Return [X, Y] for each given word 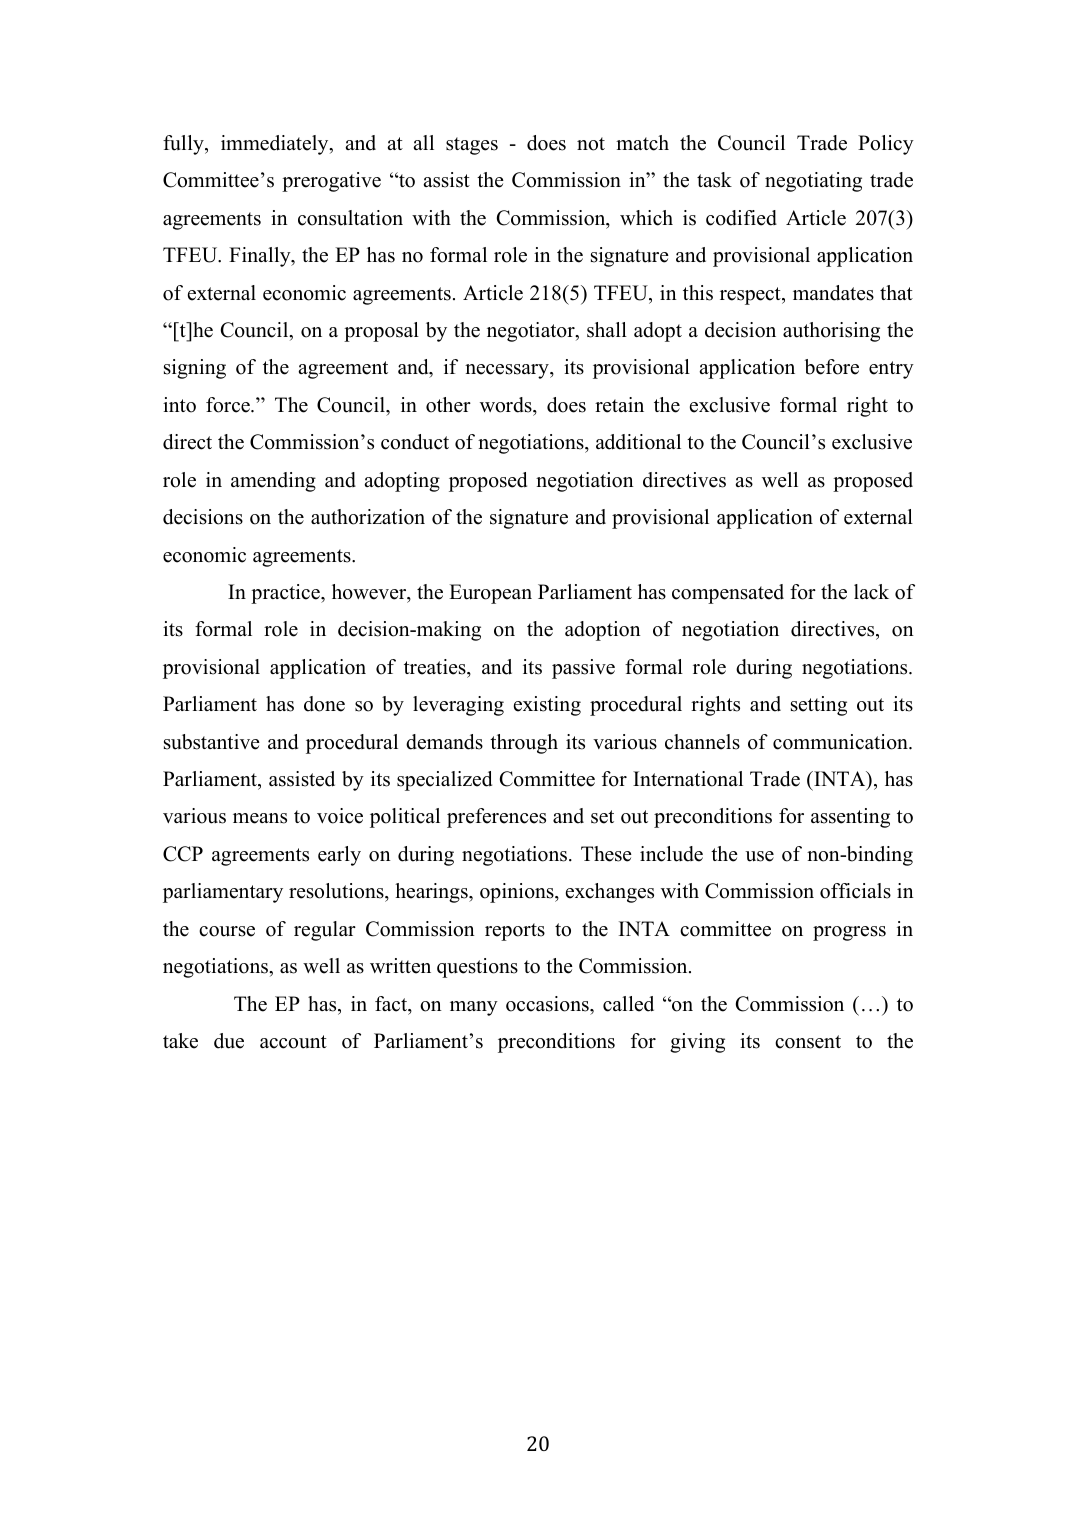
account [293, 1042]
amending [273, 482]
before [831, 367]
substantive [212, 742]
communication [841, 742]
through [524, 744]
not [591, 144]
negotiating [813, 182]
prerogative [331, 182]
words [507, 405]
